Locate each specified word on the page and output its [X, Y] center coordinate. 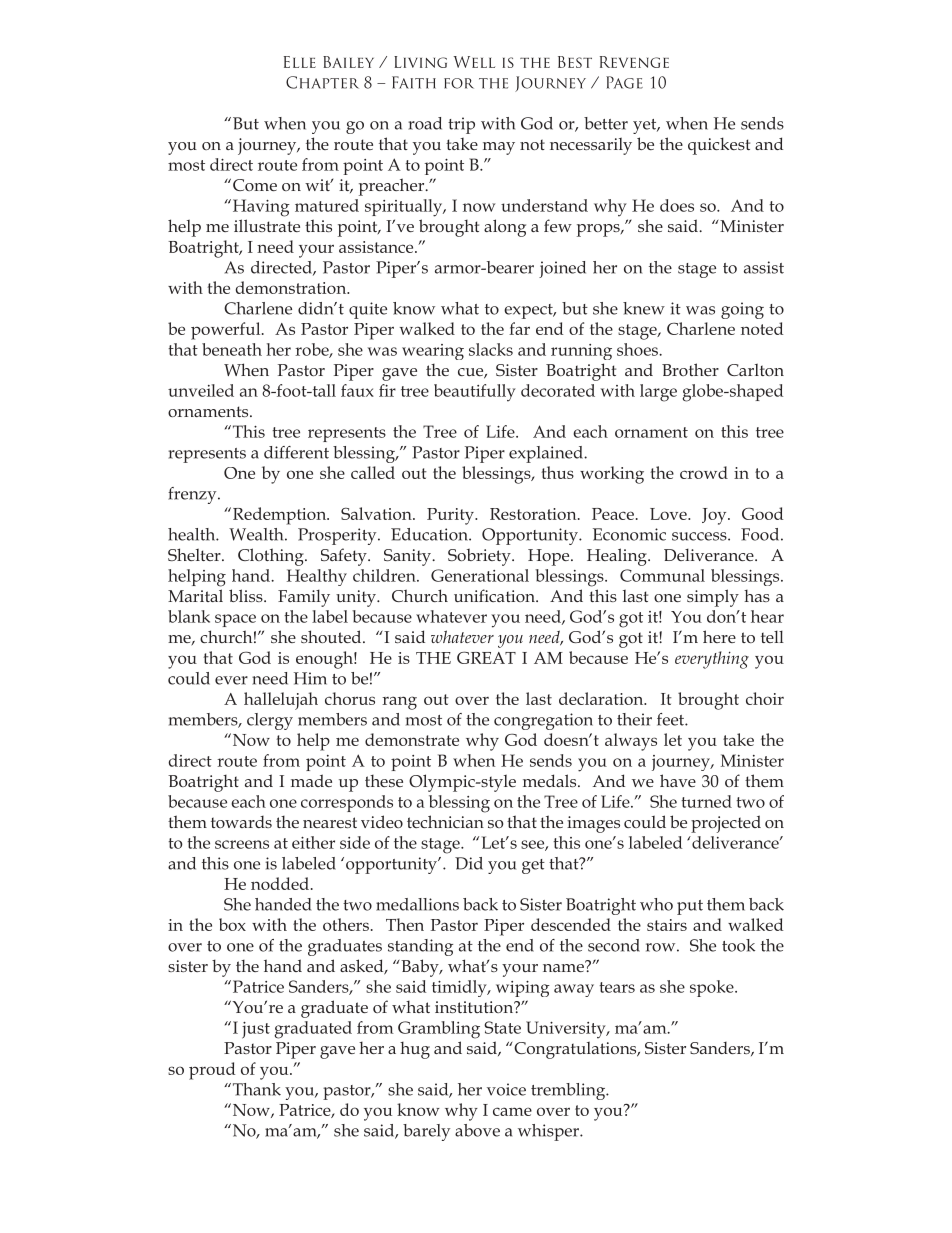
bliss [247, 595]
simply [713, 598]
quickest [719, 146]
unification [495, 595]
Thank [255, 1089]
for [459, 83]
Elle [300, 62]
